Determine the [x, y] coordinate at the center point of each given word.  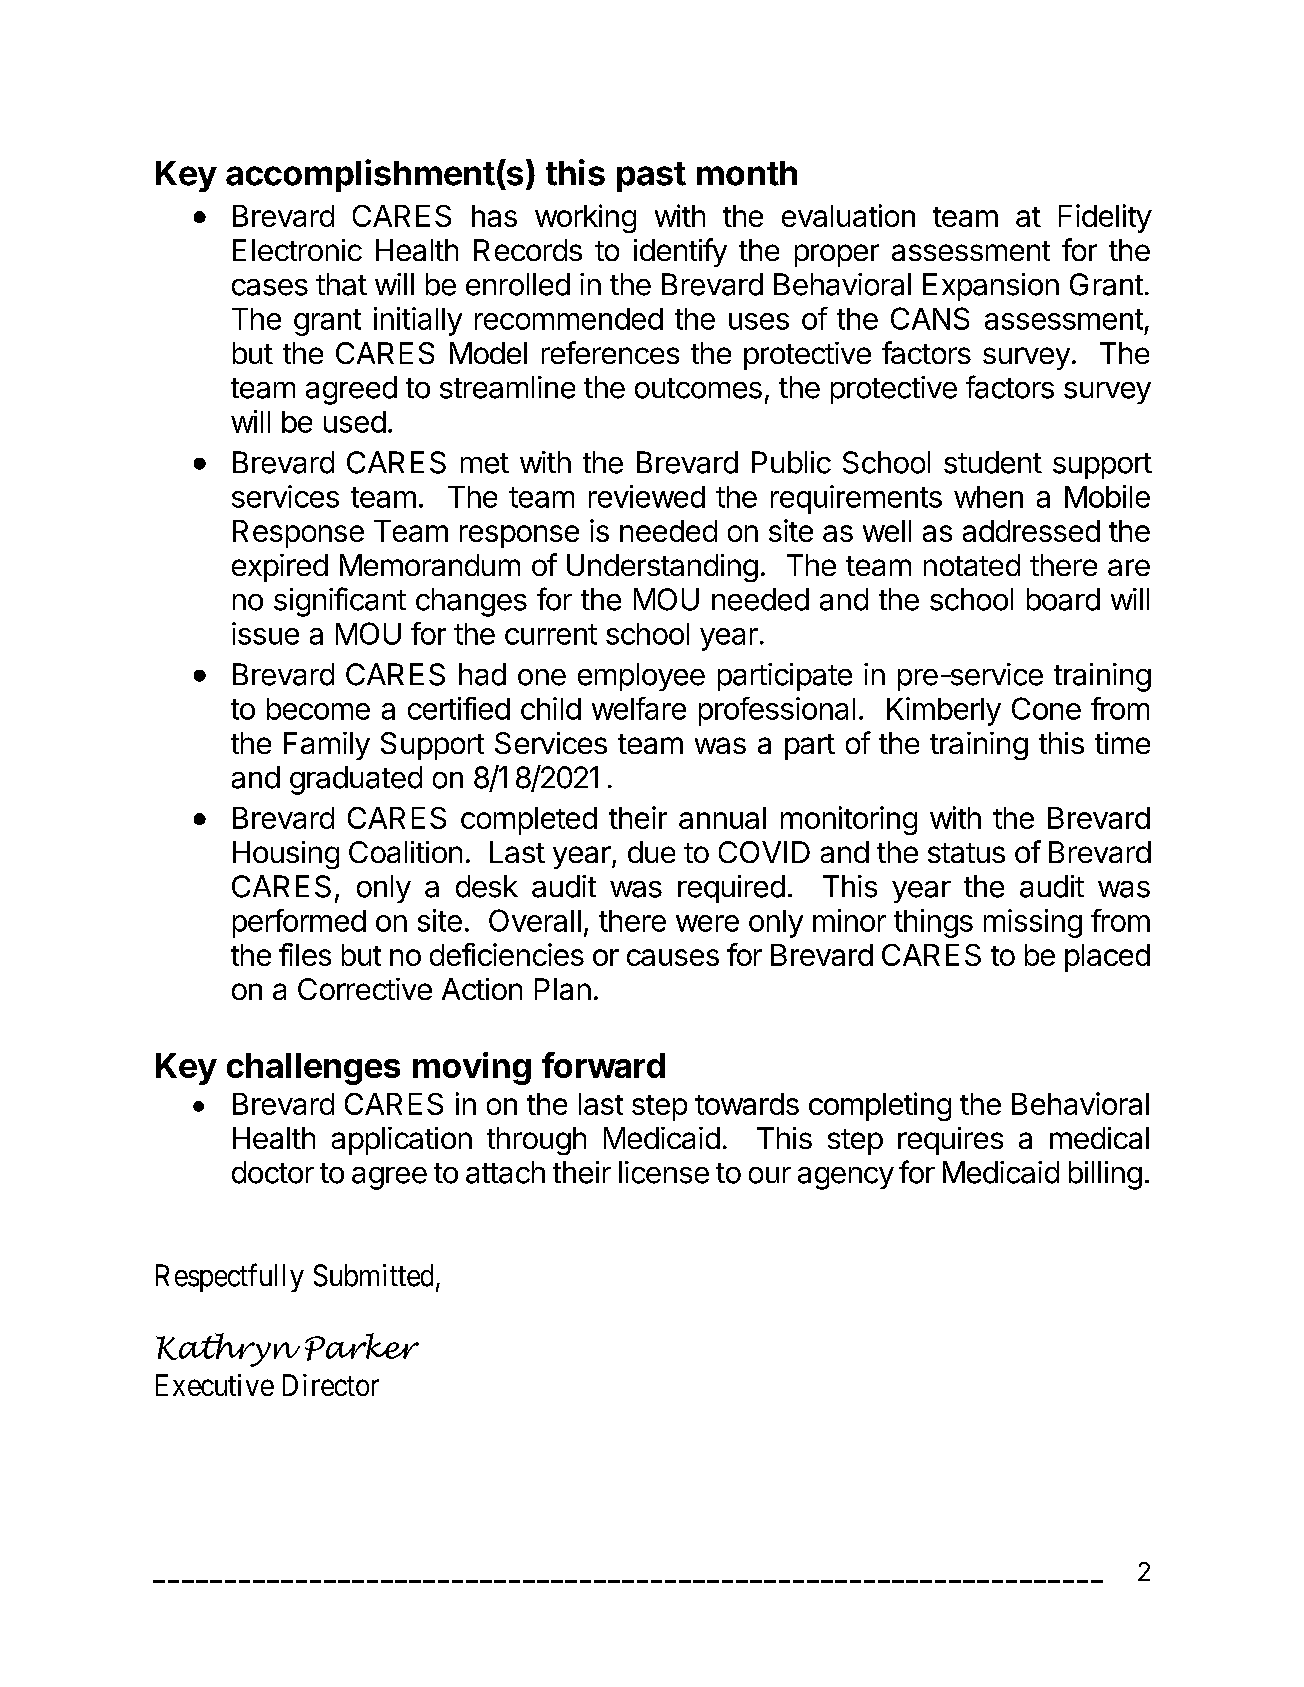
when [988, 497]
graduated [356, 780]
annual [722, 818]
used [355, 422]
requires [950, 1141]
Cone [1046, 708]
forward [603, 1065]
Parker [362, 1347]
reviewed [647, 496]
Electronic [297, 250]
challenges [313, 1069]
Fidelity [1105, 218]
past [651, 177]
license [664, 1172]
